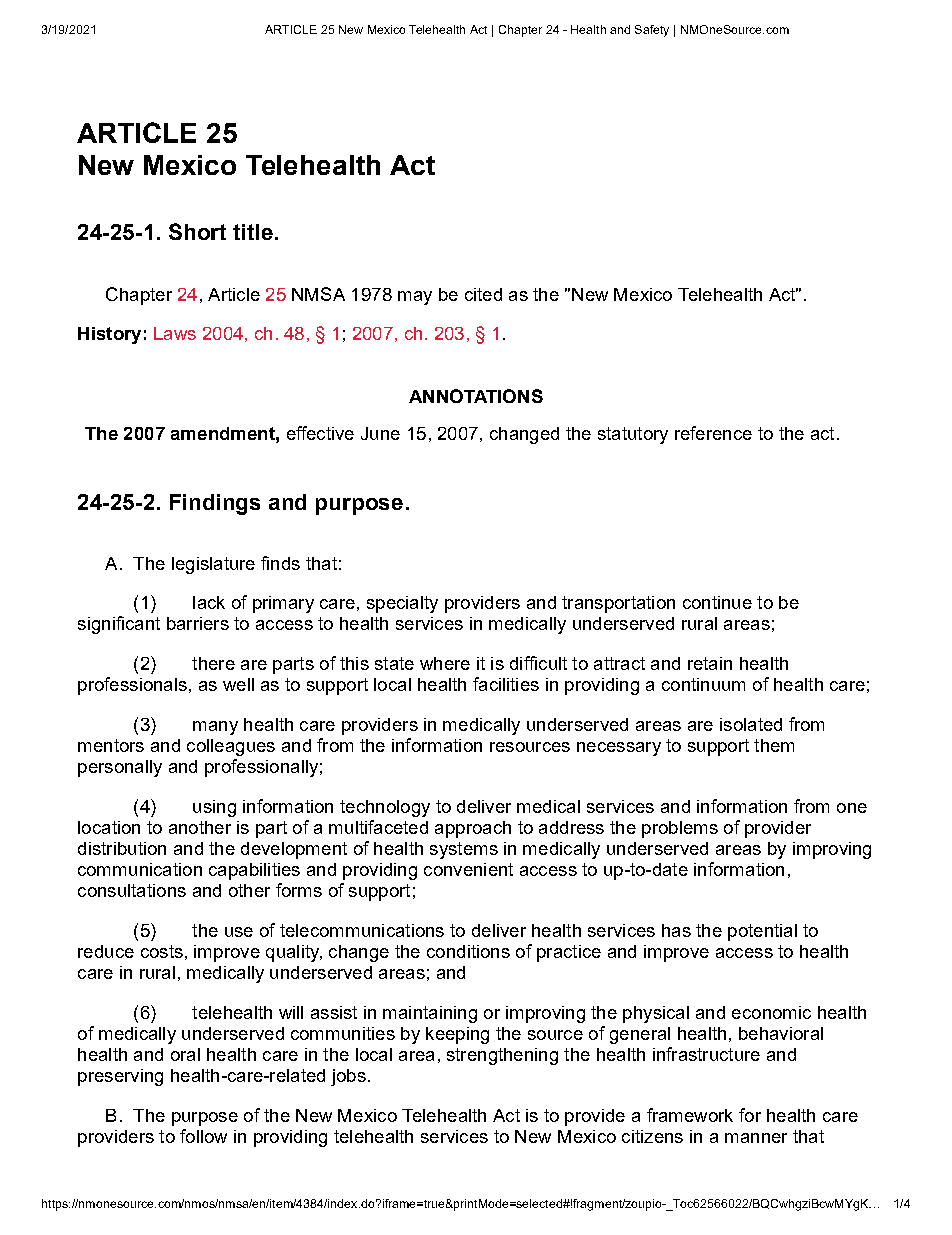 The image size is (952, 1235). What do you see at coordinates (717, 602) in the image?
I see `continue` at bounding box center [717, 602].
